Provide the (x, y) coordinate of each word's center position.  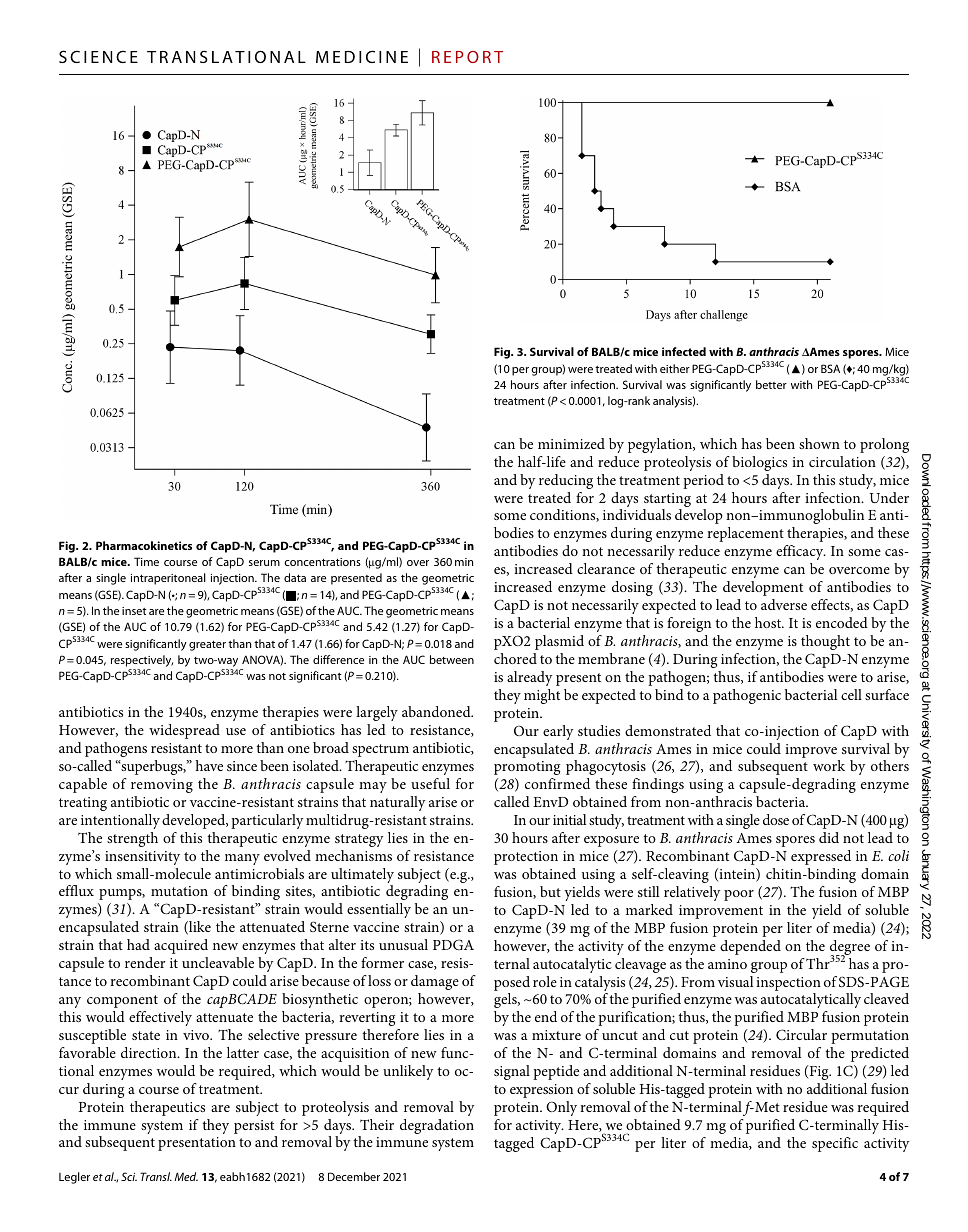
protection (526, 858)
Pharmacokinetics (144, 545)
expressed (821, 857)
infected (684, 351)
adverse (784, 604)
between (452, 659)
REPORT (467, 57)
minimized (571, 443)
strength (132, 839)
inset (134, 611)
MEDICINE (362, 56)
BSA (830, 368)
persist (254, 1127)
